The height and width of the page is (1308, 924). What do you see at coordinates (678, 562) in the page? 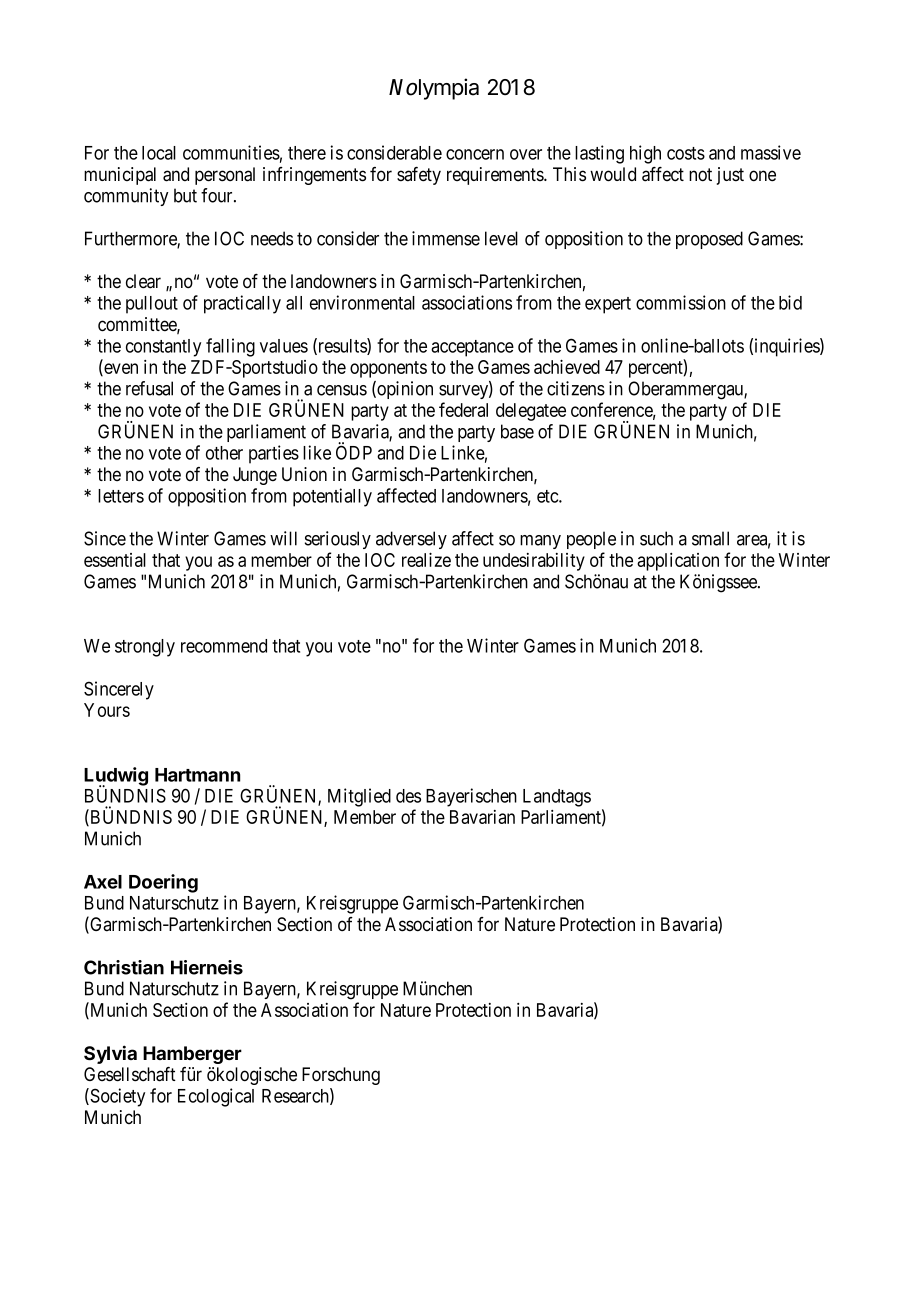
I see `application` at bounding box center [678, 562].
